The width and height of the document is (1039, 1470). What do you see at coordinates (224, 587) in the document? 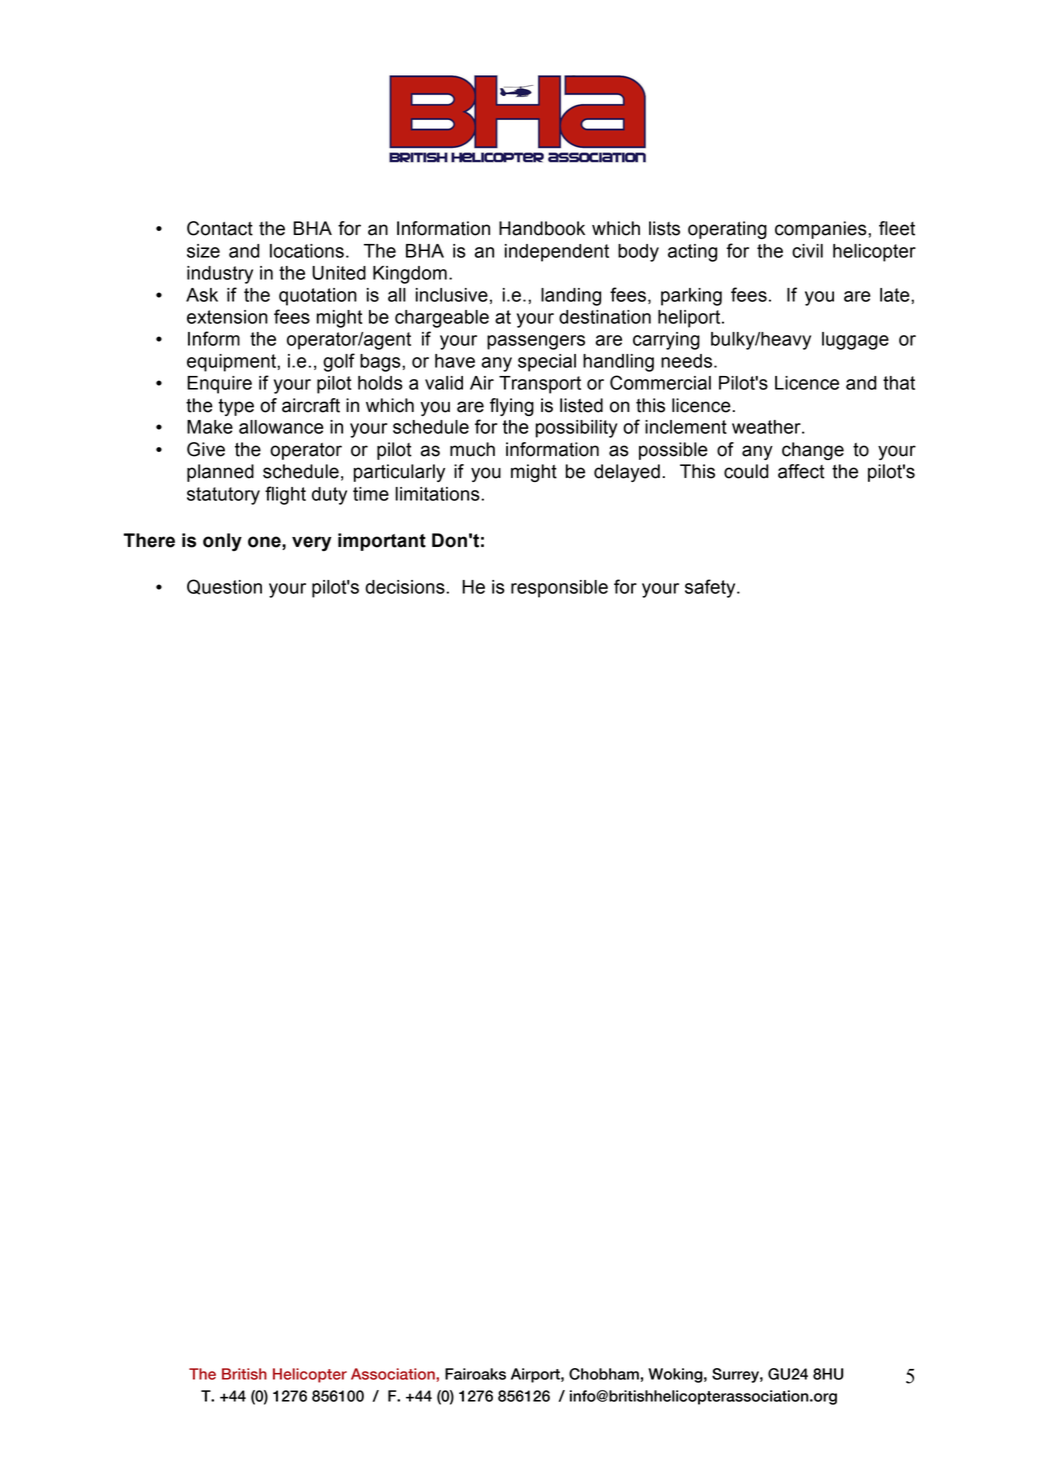
I see `Question` at bounding box center [224, 587].
